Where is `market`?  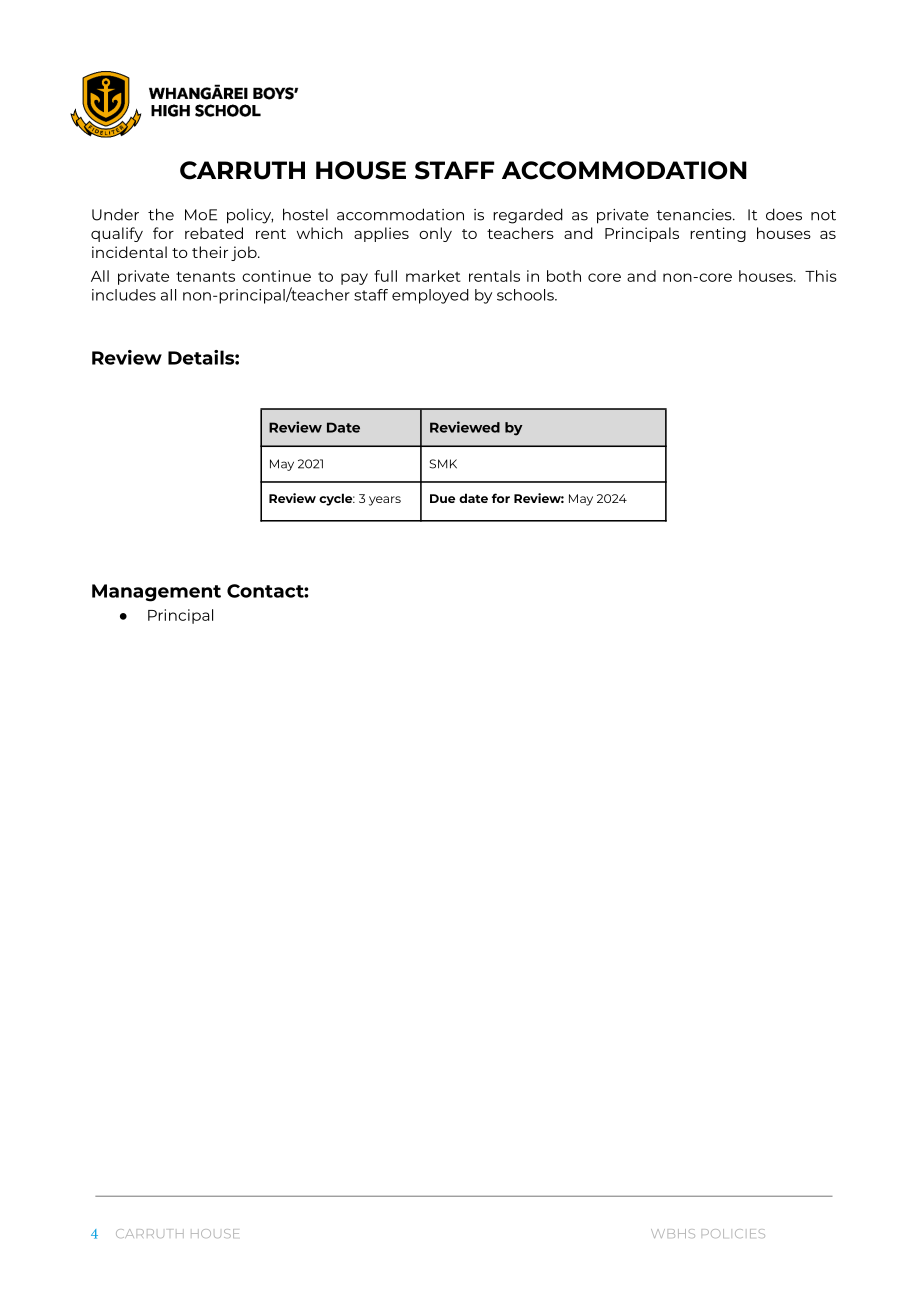
market is located at coordinates (433, 276).
